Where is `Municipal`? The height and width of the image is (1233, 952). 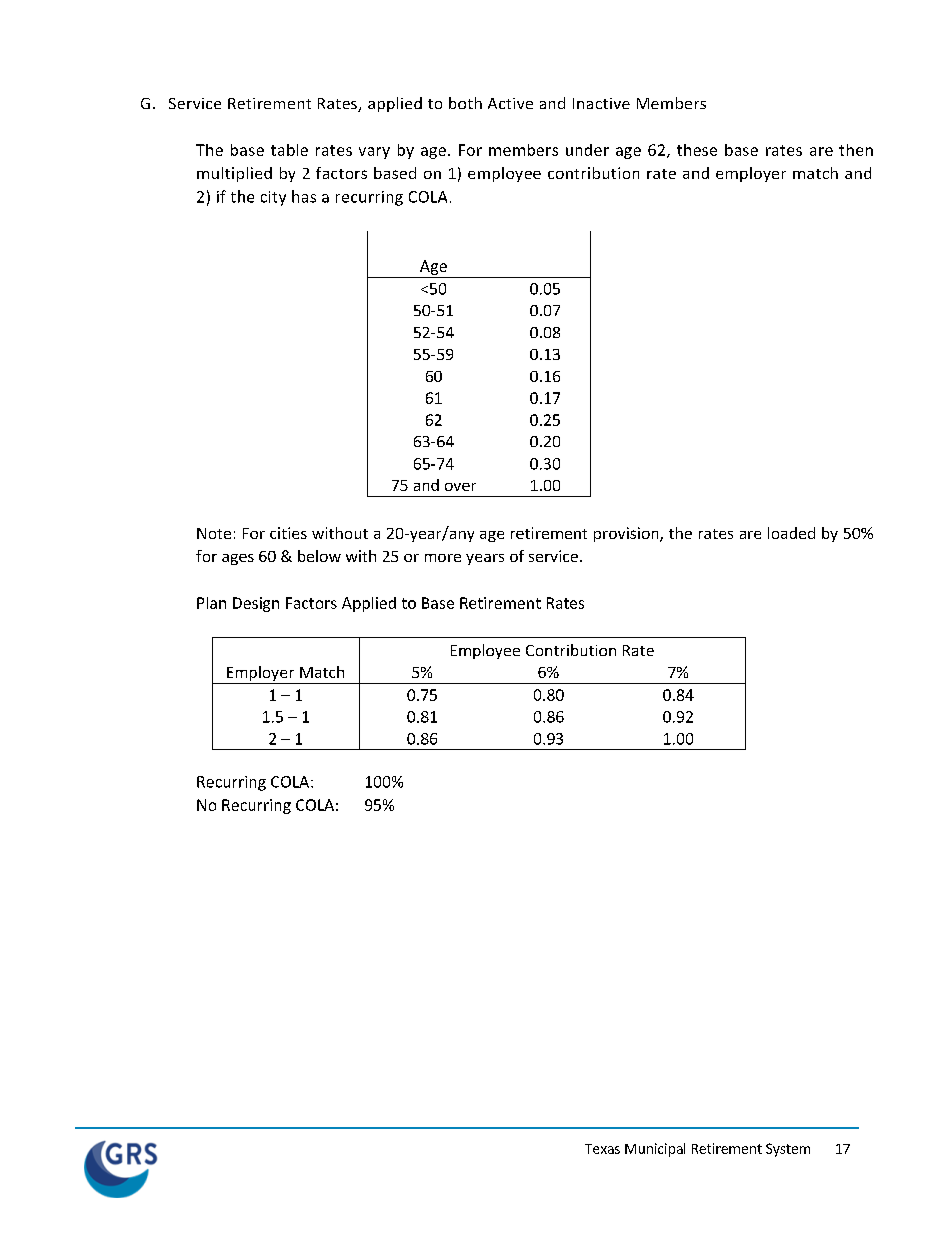
Municipal is located at coordinates (655, 1150).
